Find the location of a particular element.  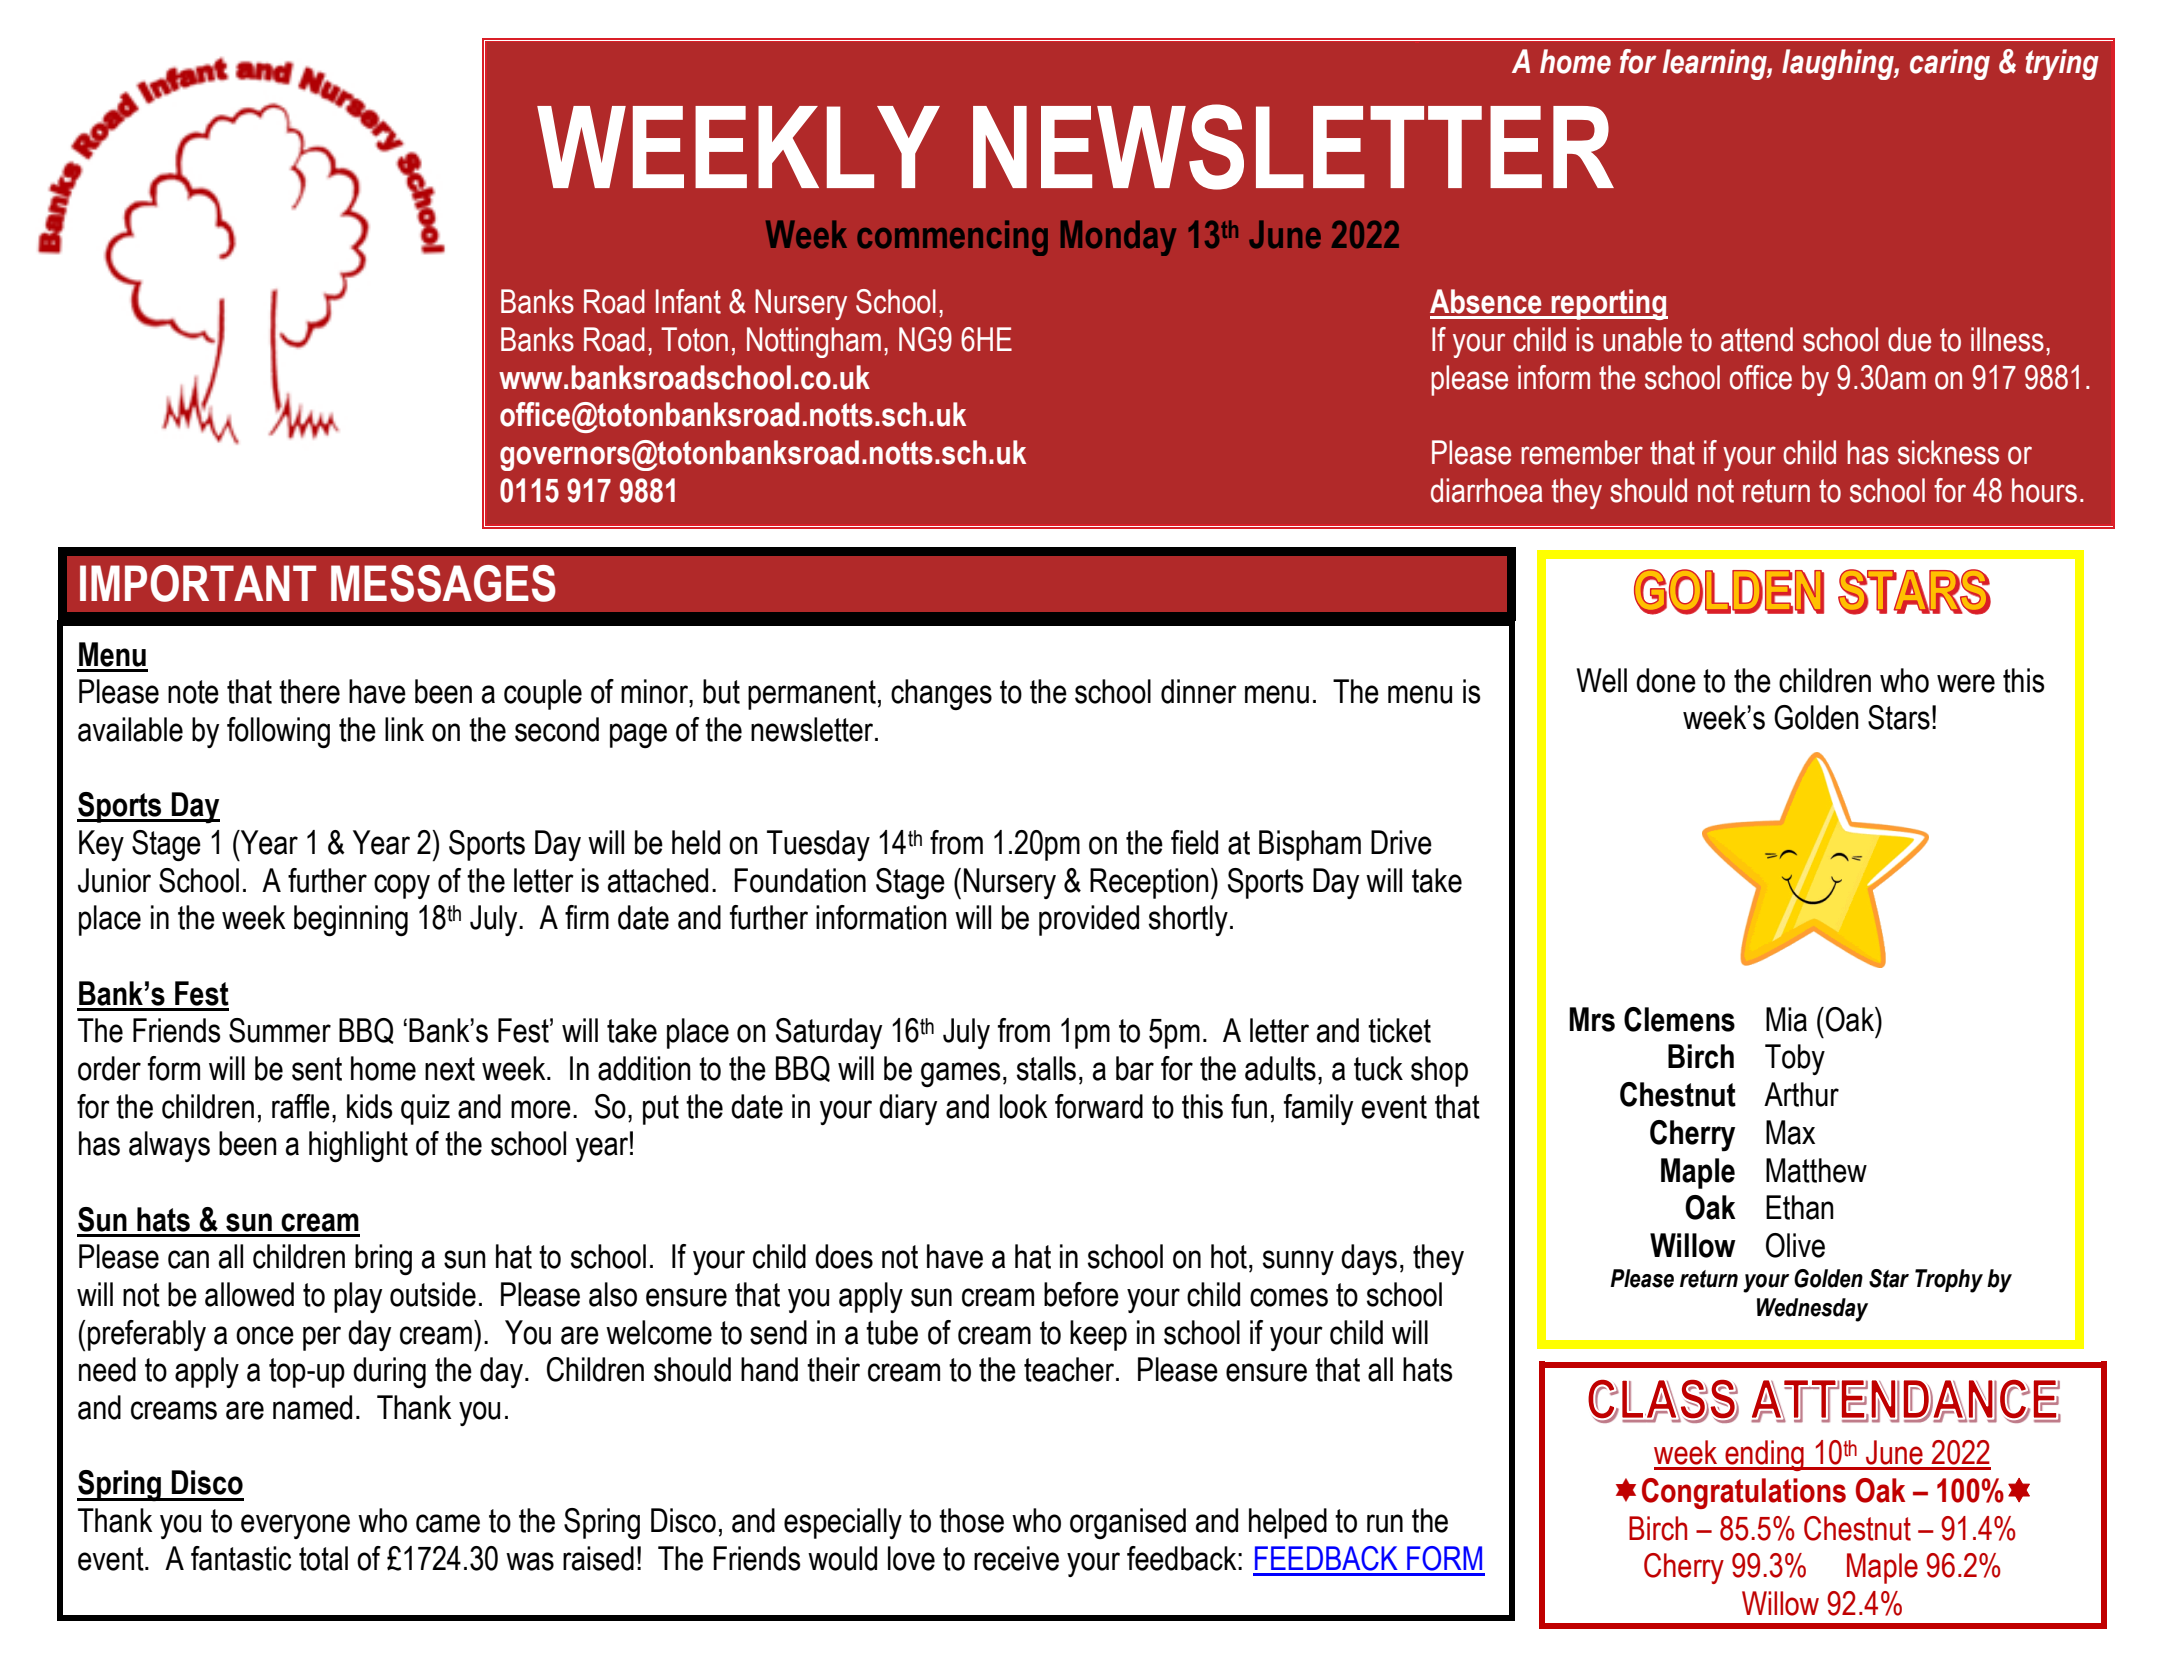

stalls is located at coordinates (1046, 1068).
